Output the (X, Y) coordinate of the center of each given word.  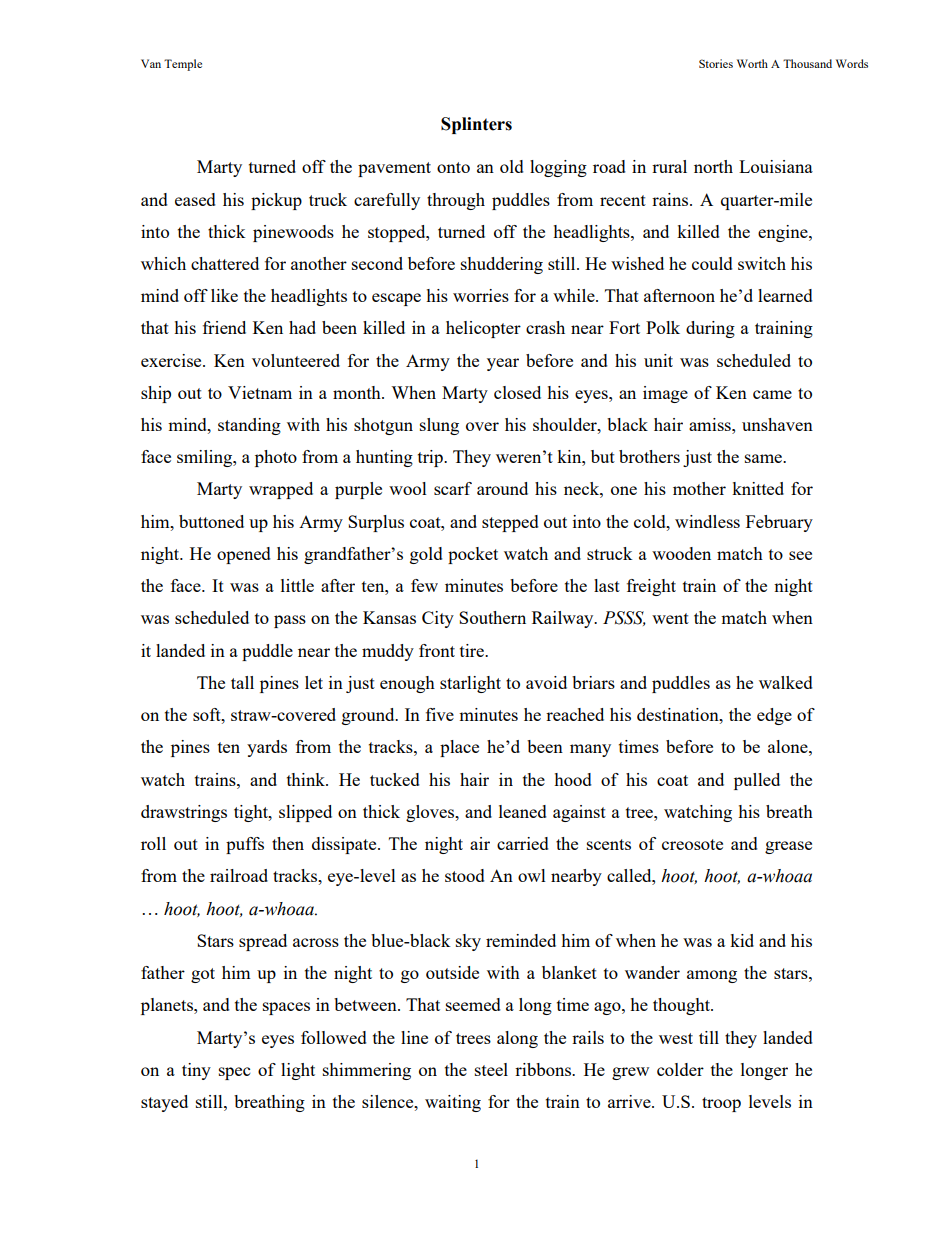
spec (234, 1073)
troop (721, 1104)
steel (491, 1069)
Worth (752, 63)
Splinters (476, 125)
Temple (183, 65)
